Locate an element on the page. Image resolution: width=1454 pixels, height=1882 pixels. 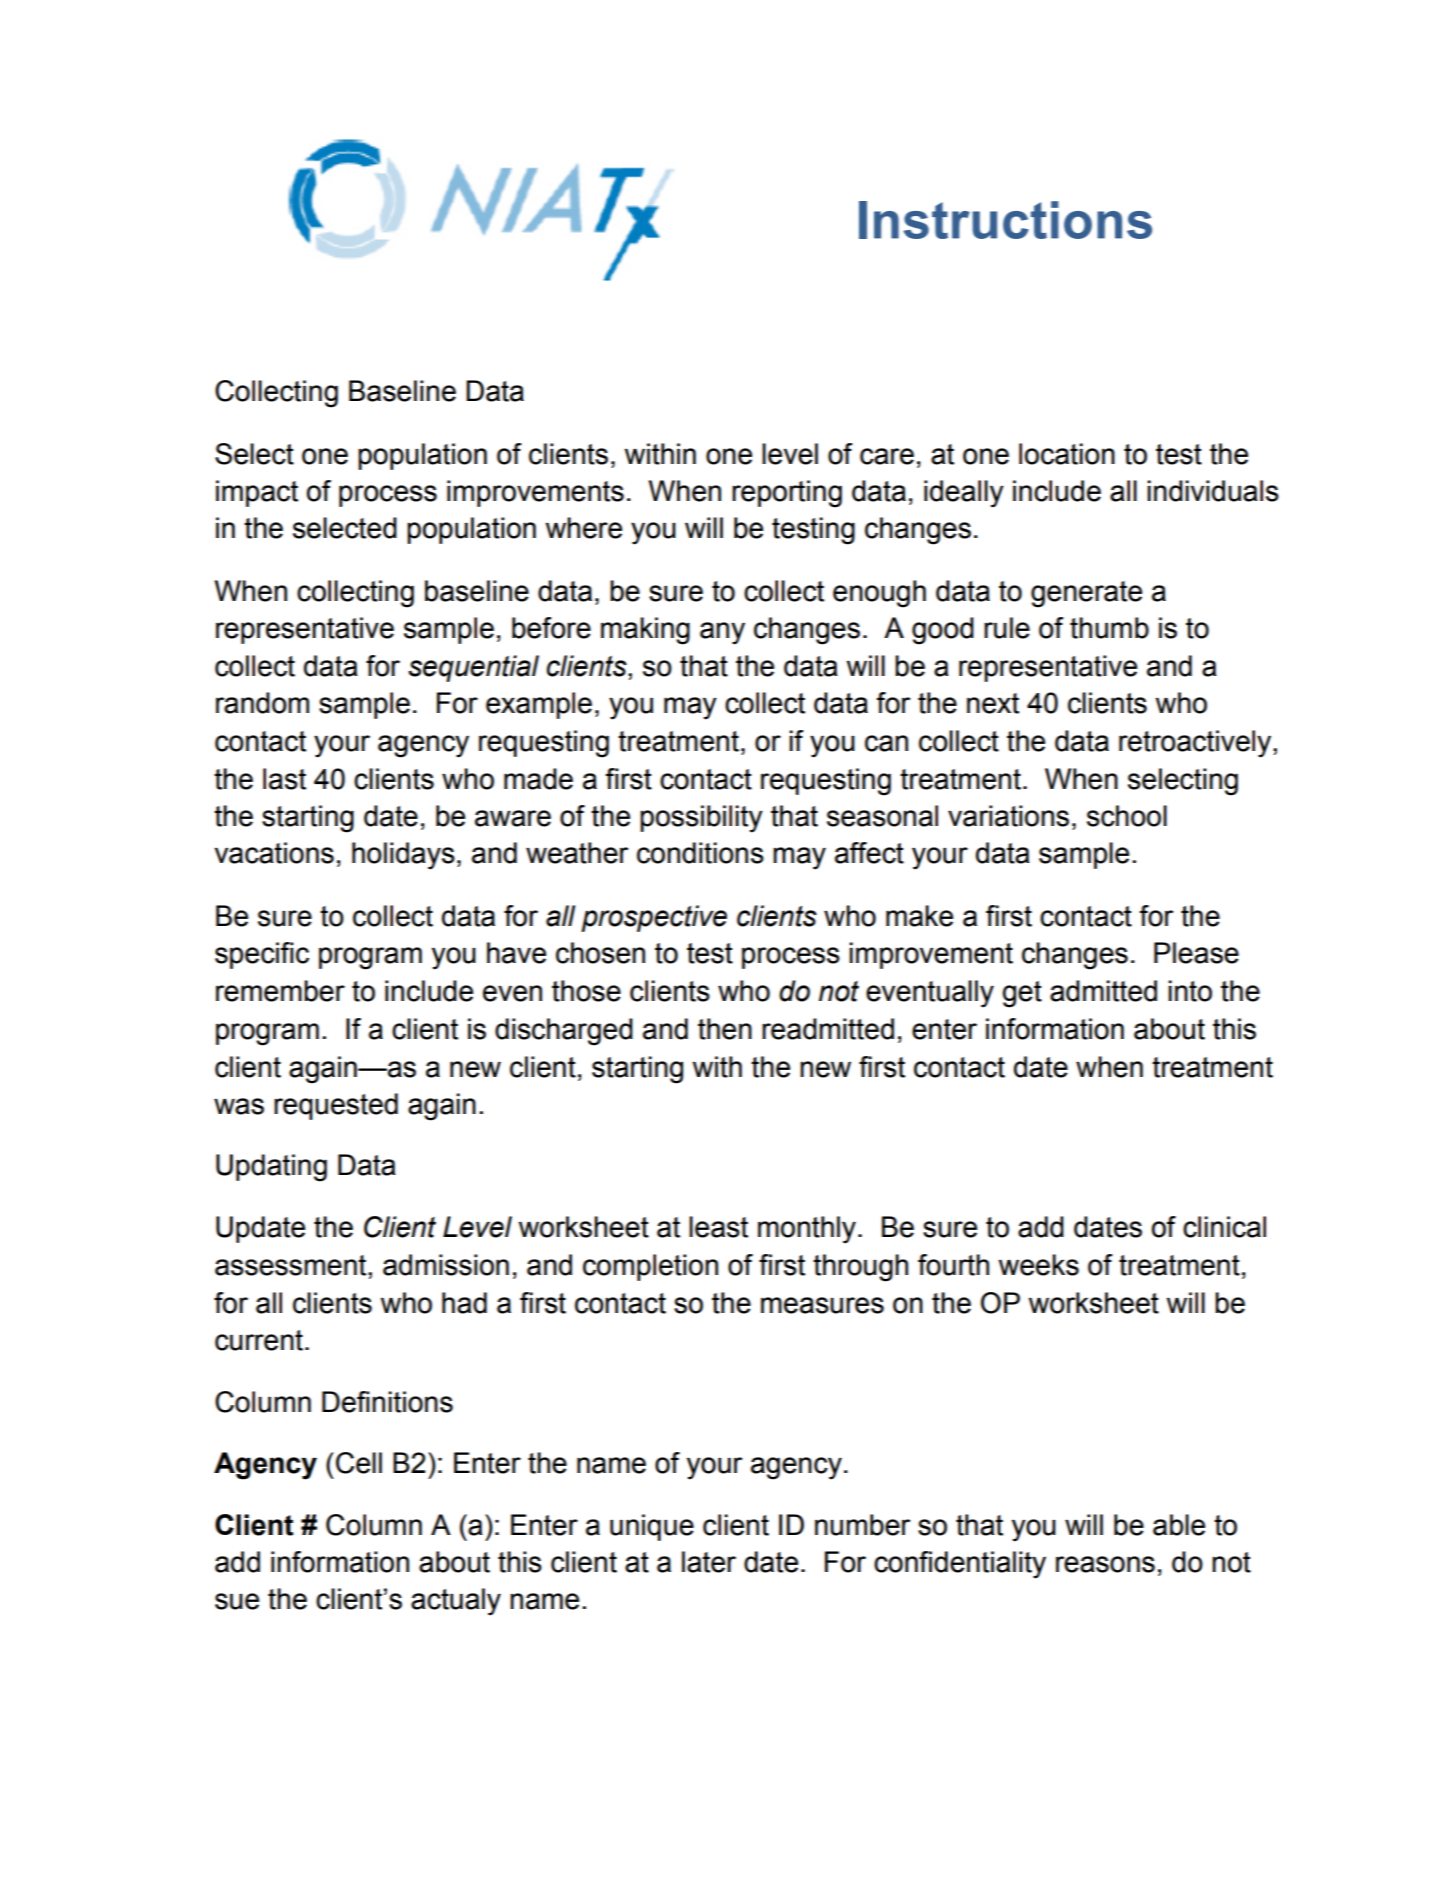
holidays is located at coordinates (403, 856).
